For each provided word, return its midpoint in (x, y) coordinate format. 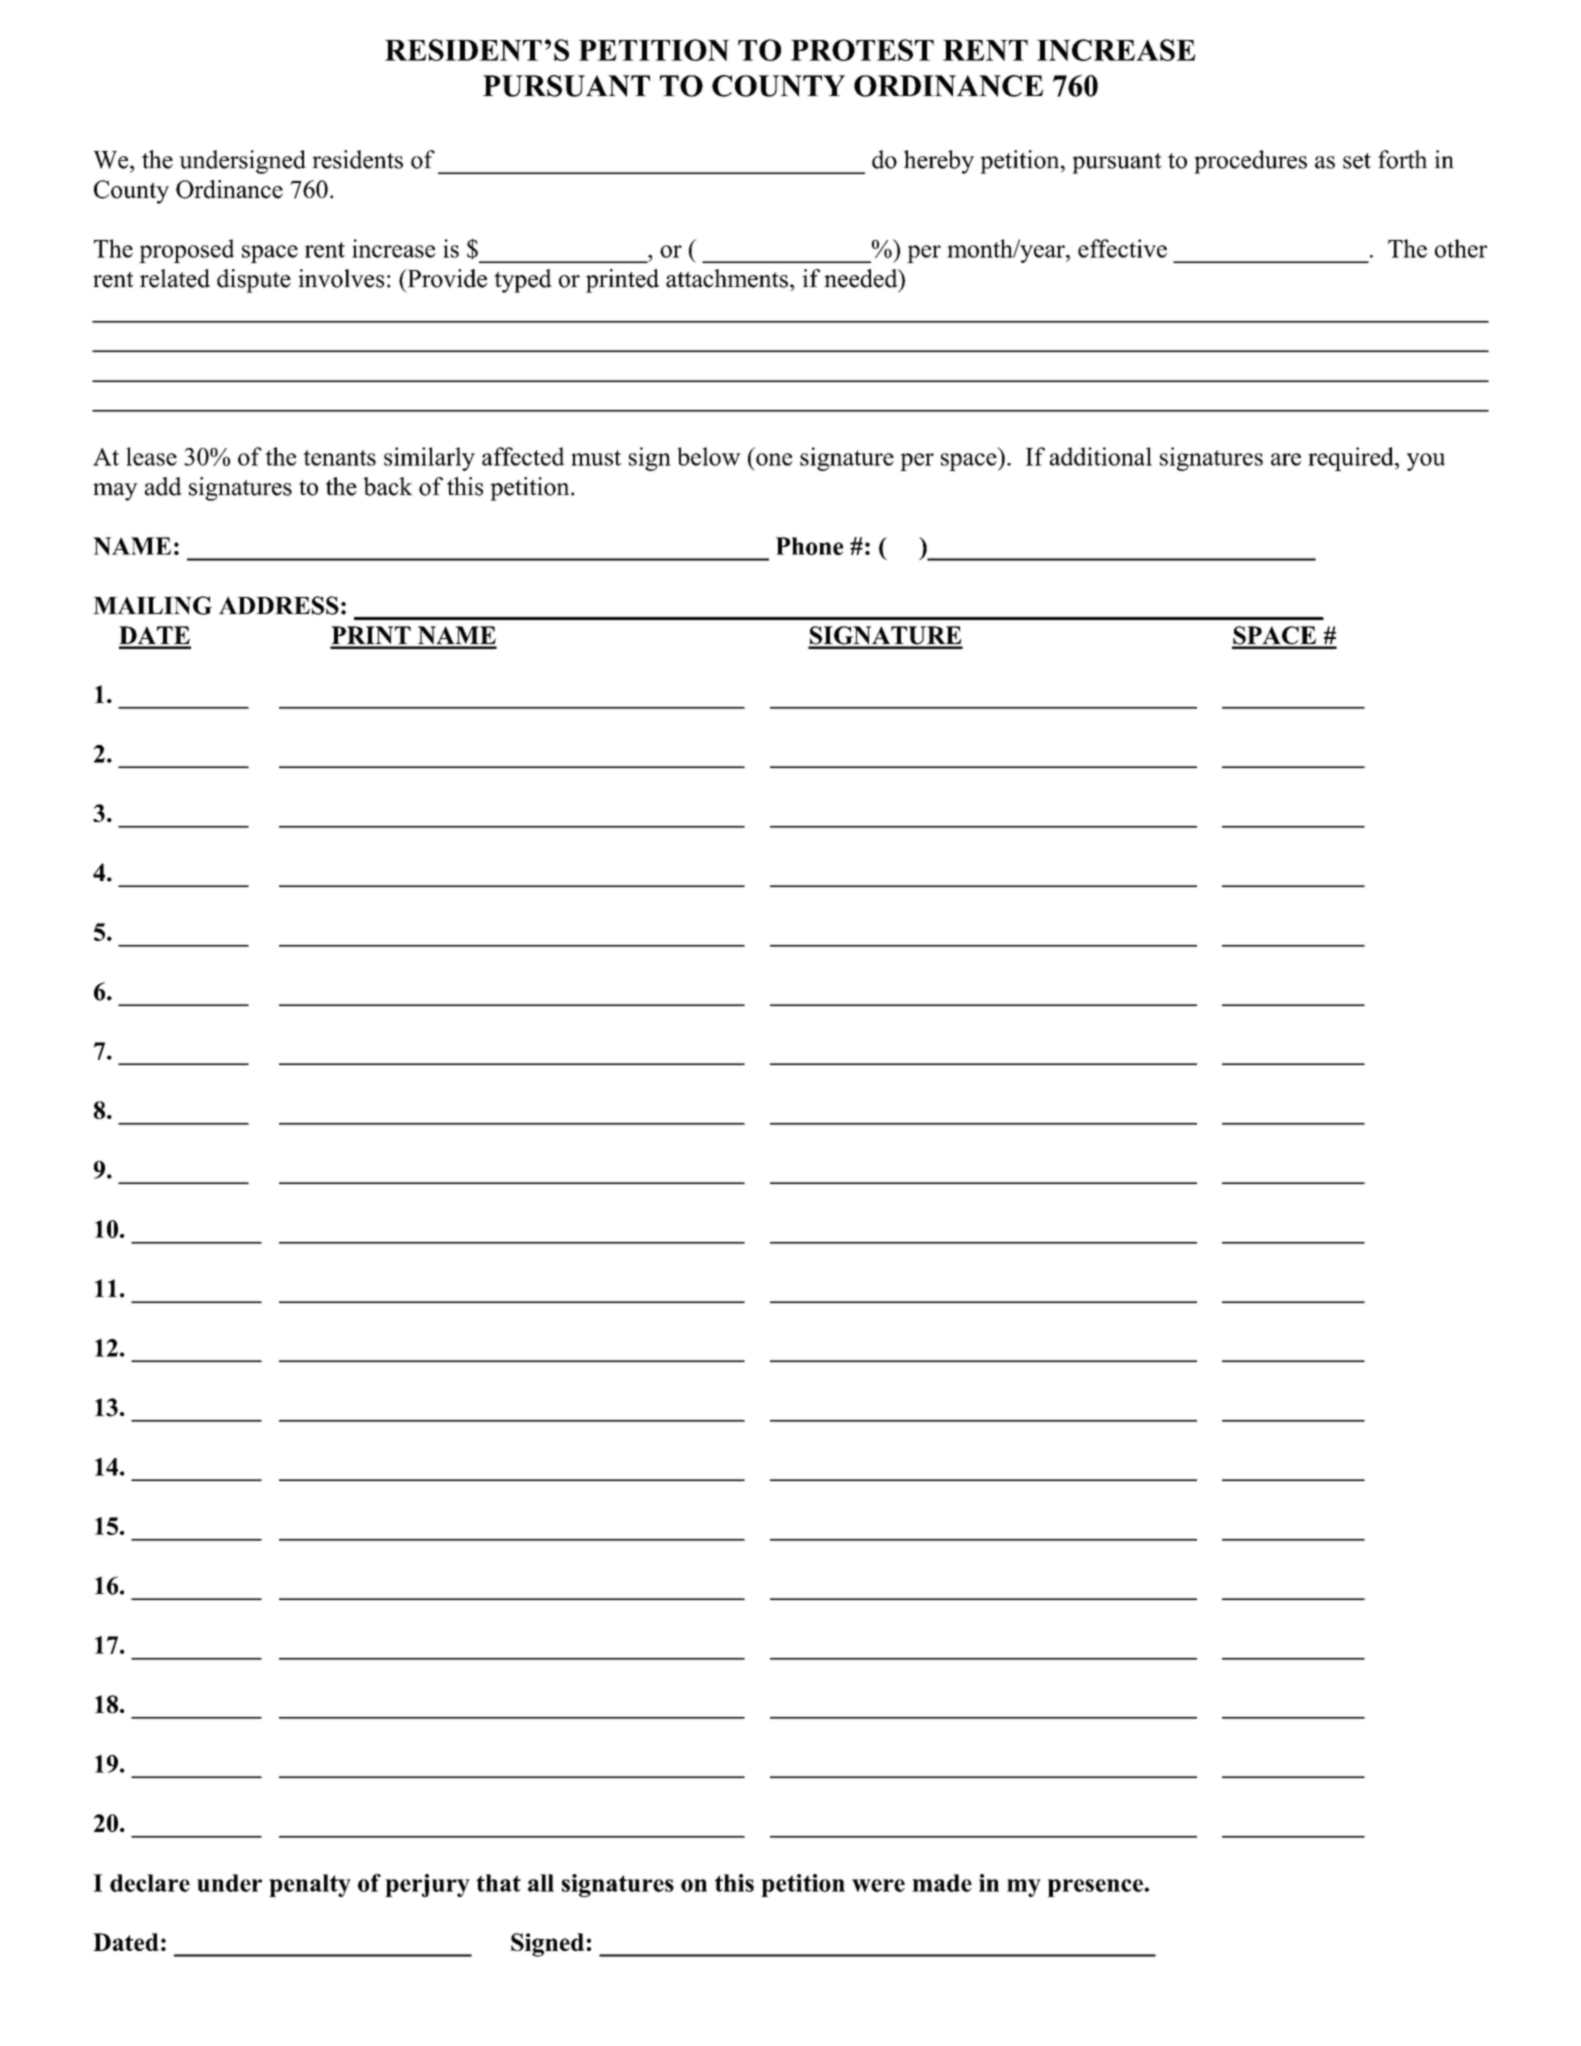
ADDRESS (279, 605)
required (1352, 459)
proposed (186, 251)
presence (1096, 1888)
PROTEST (862, 50)
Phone (809, 546)
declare (150, 1883)
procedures (1250, 162)
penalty (310, 1885)
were (878, 1885)
